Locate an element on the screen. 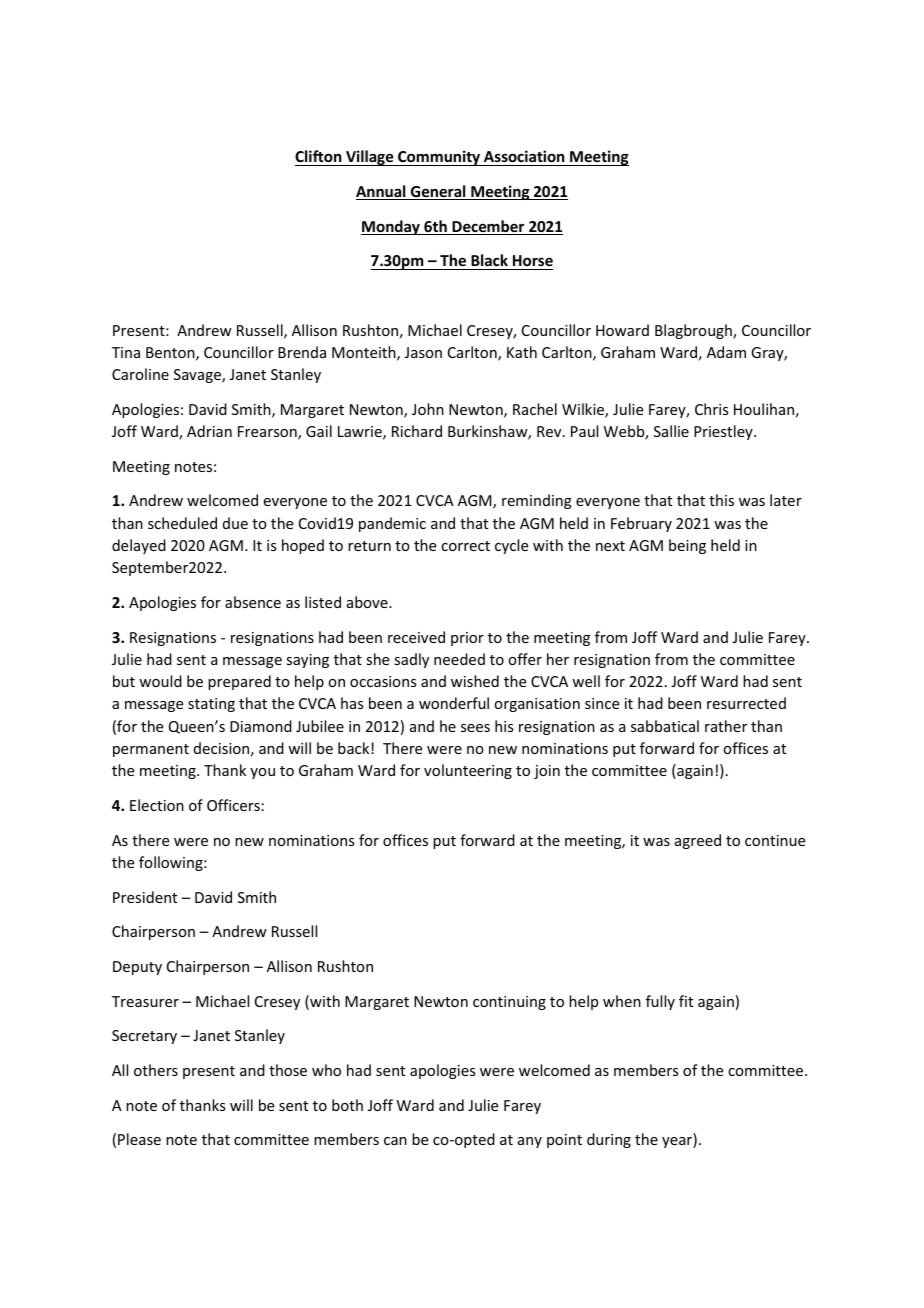 The height and width of the screenshot is (1308, 924). Clifton is located at coordinates (318, 156).
